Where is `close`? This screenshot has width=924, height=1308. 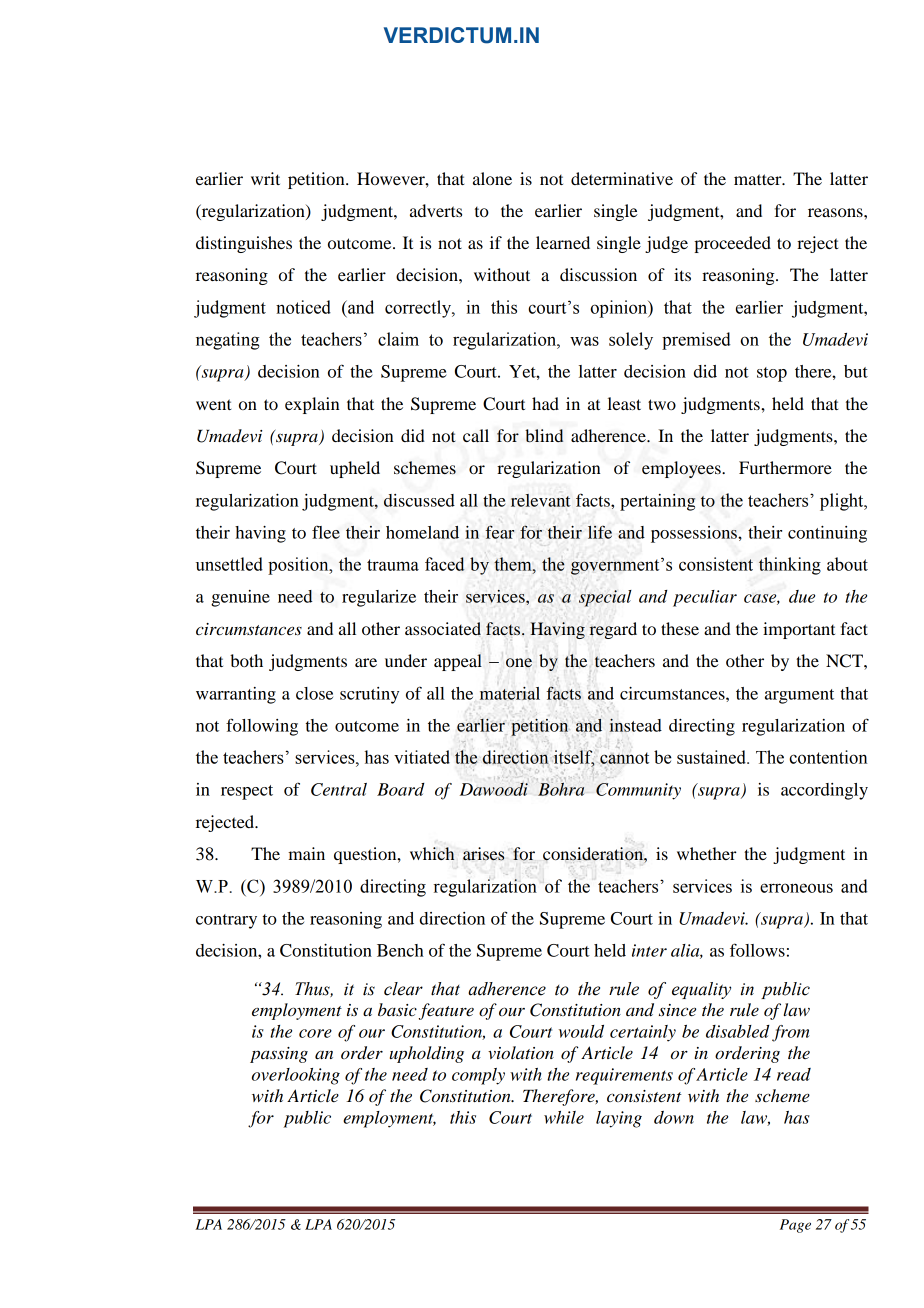
close is located at coordinates (314, 693).
